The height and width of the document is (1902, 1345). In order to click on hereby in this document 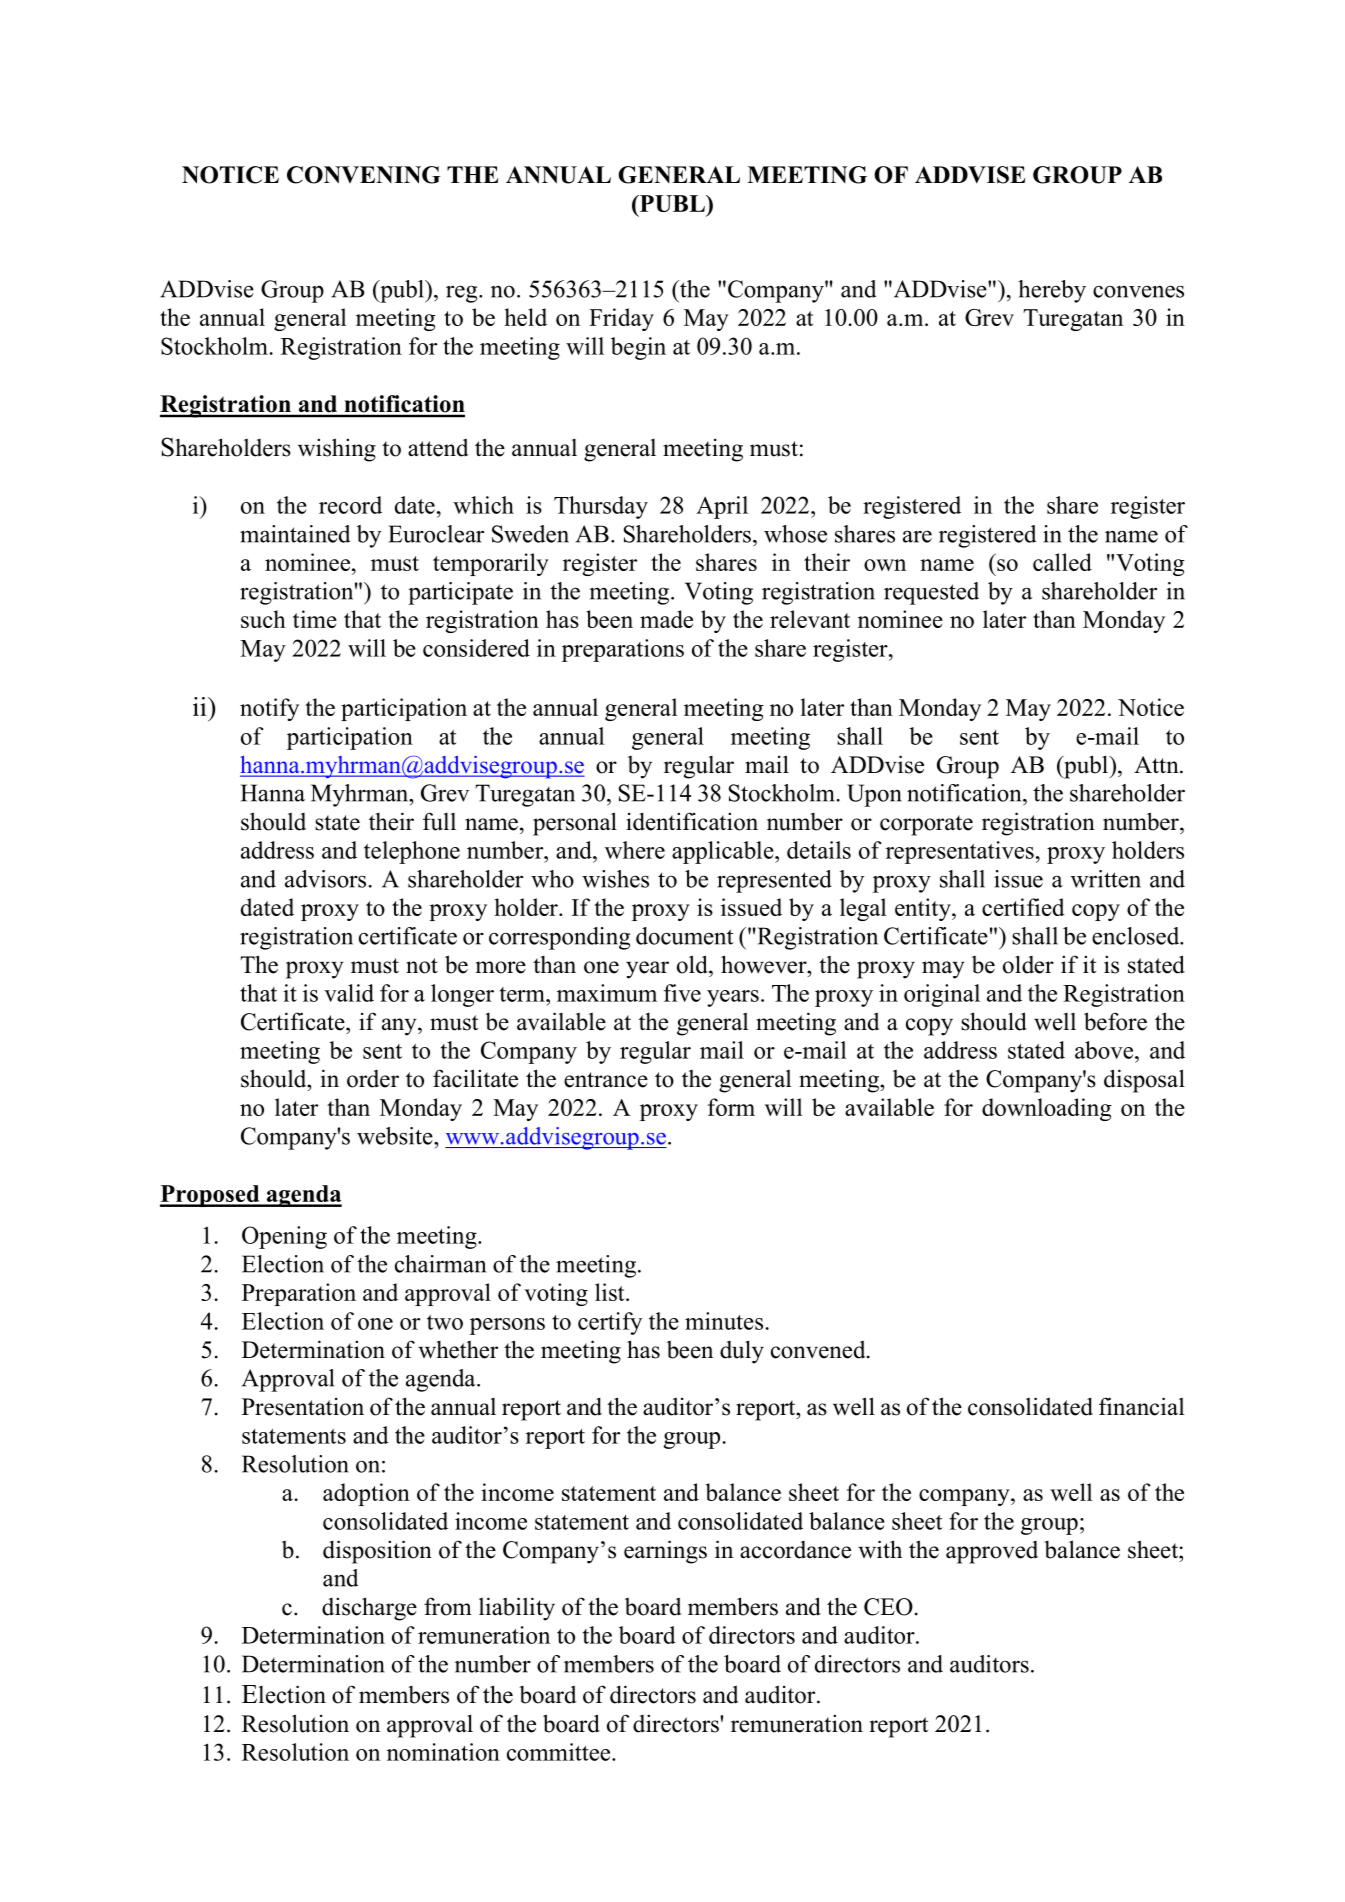, I will do `click(1052, 291)`.
